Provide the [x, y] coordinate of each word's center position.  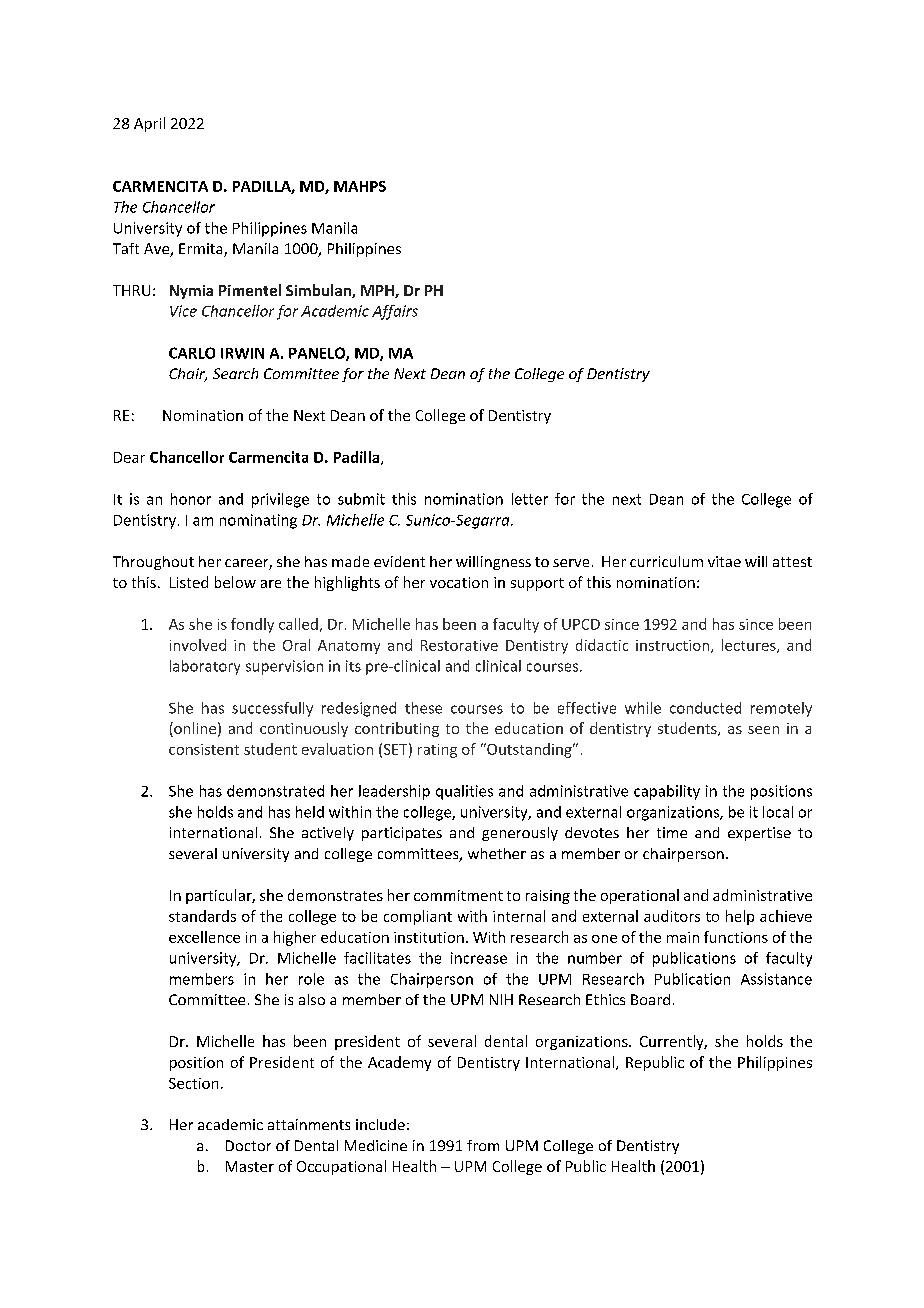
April [149, 124]
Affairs [395, 312]
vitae [724, 561]
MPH [378, 291]
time [672, 832]
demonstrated [275, 791]
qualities [464, 792]
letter [530, 499]
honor [191, 499]
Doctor [248, 1145]
